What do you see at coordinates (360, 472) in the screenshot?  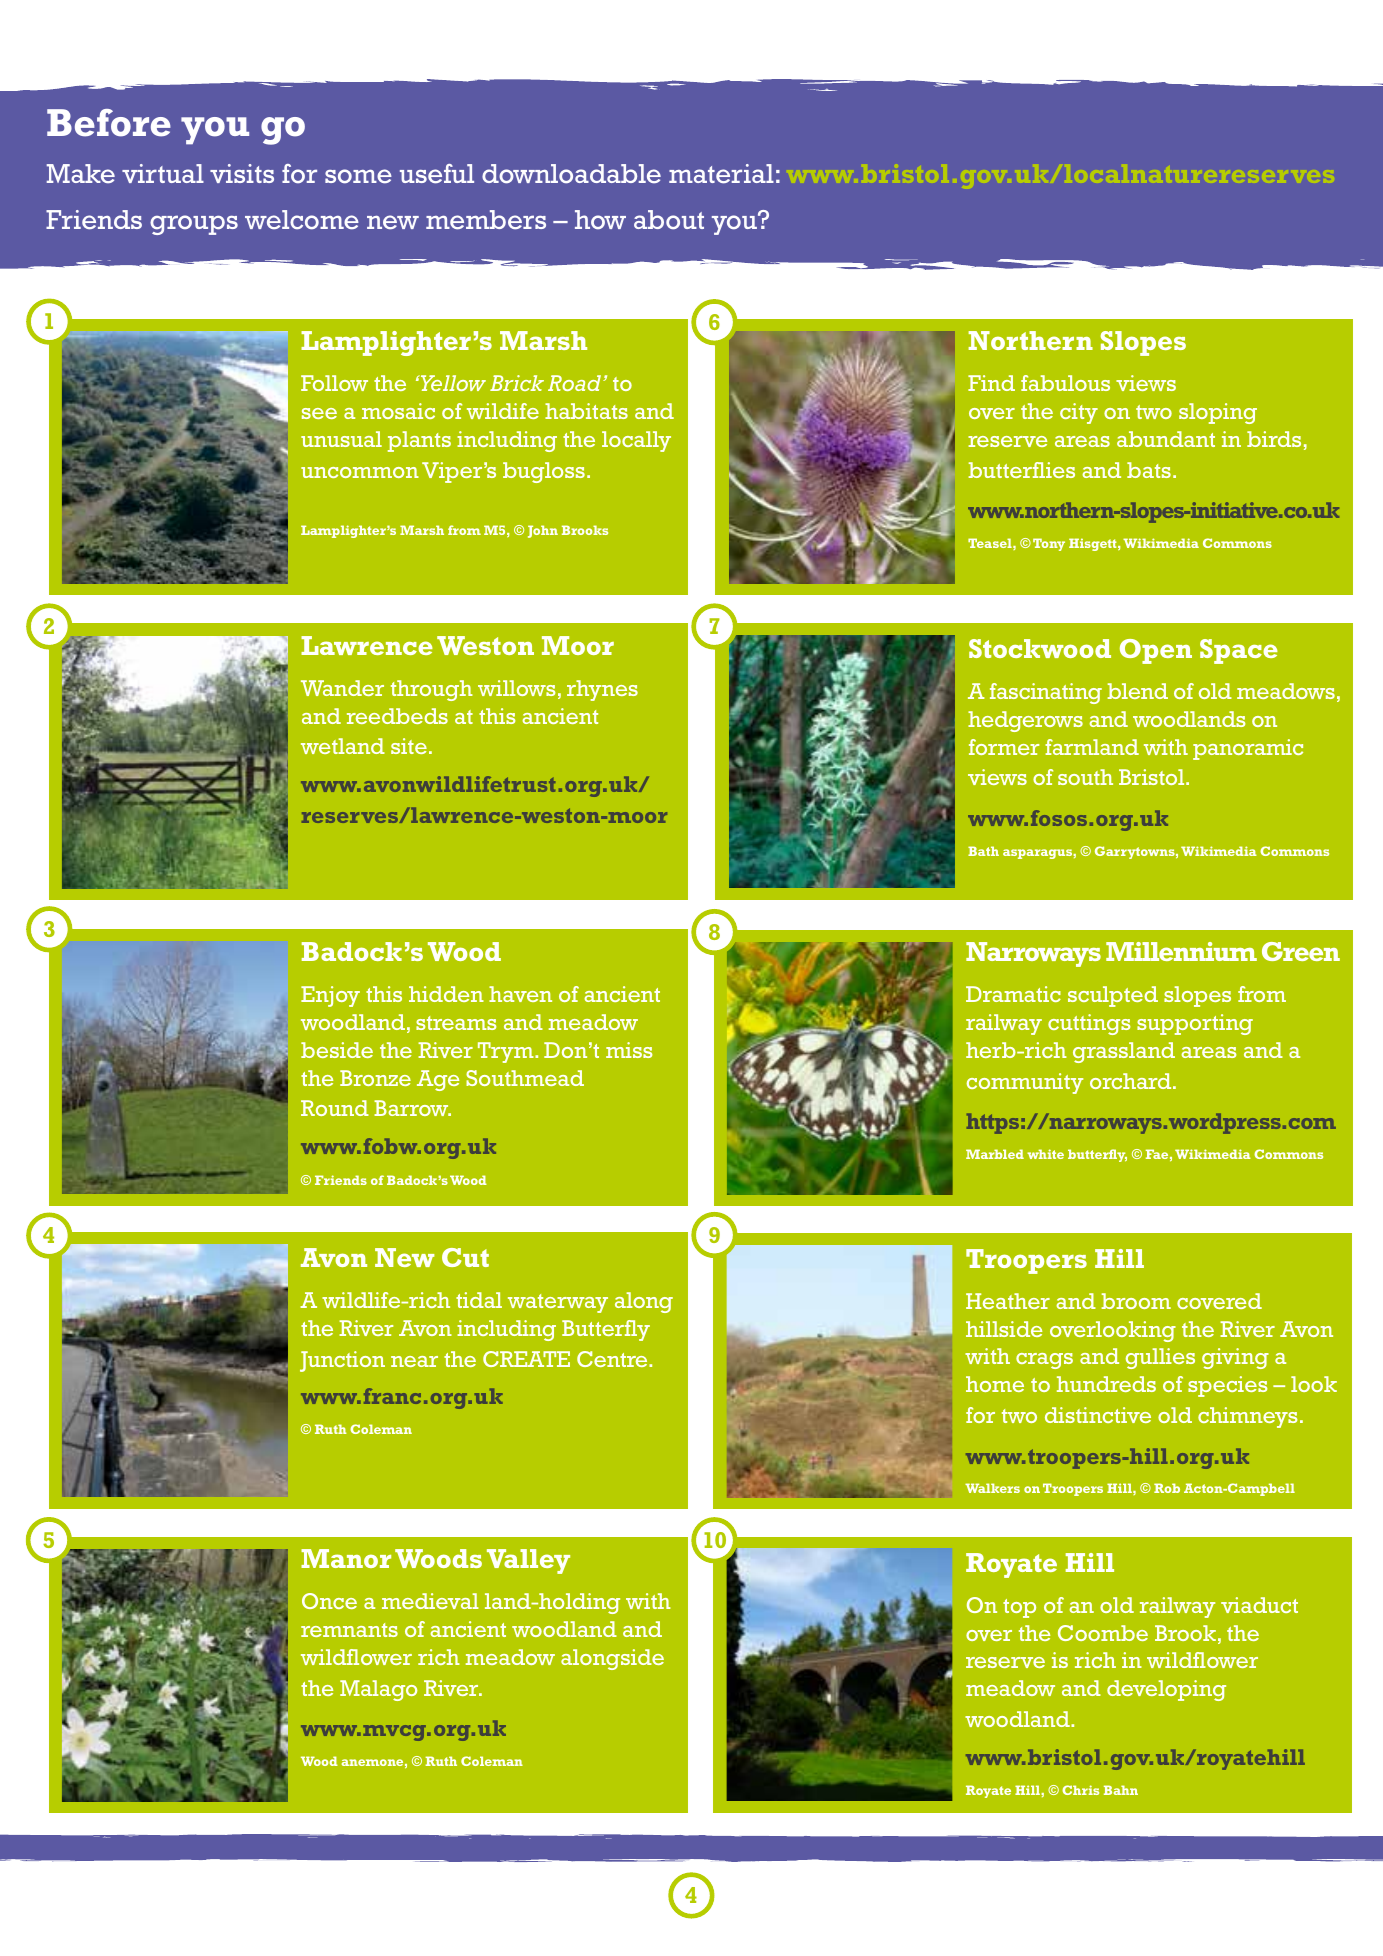 I see `uncommon` at bounding box center [360, 472].
